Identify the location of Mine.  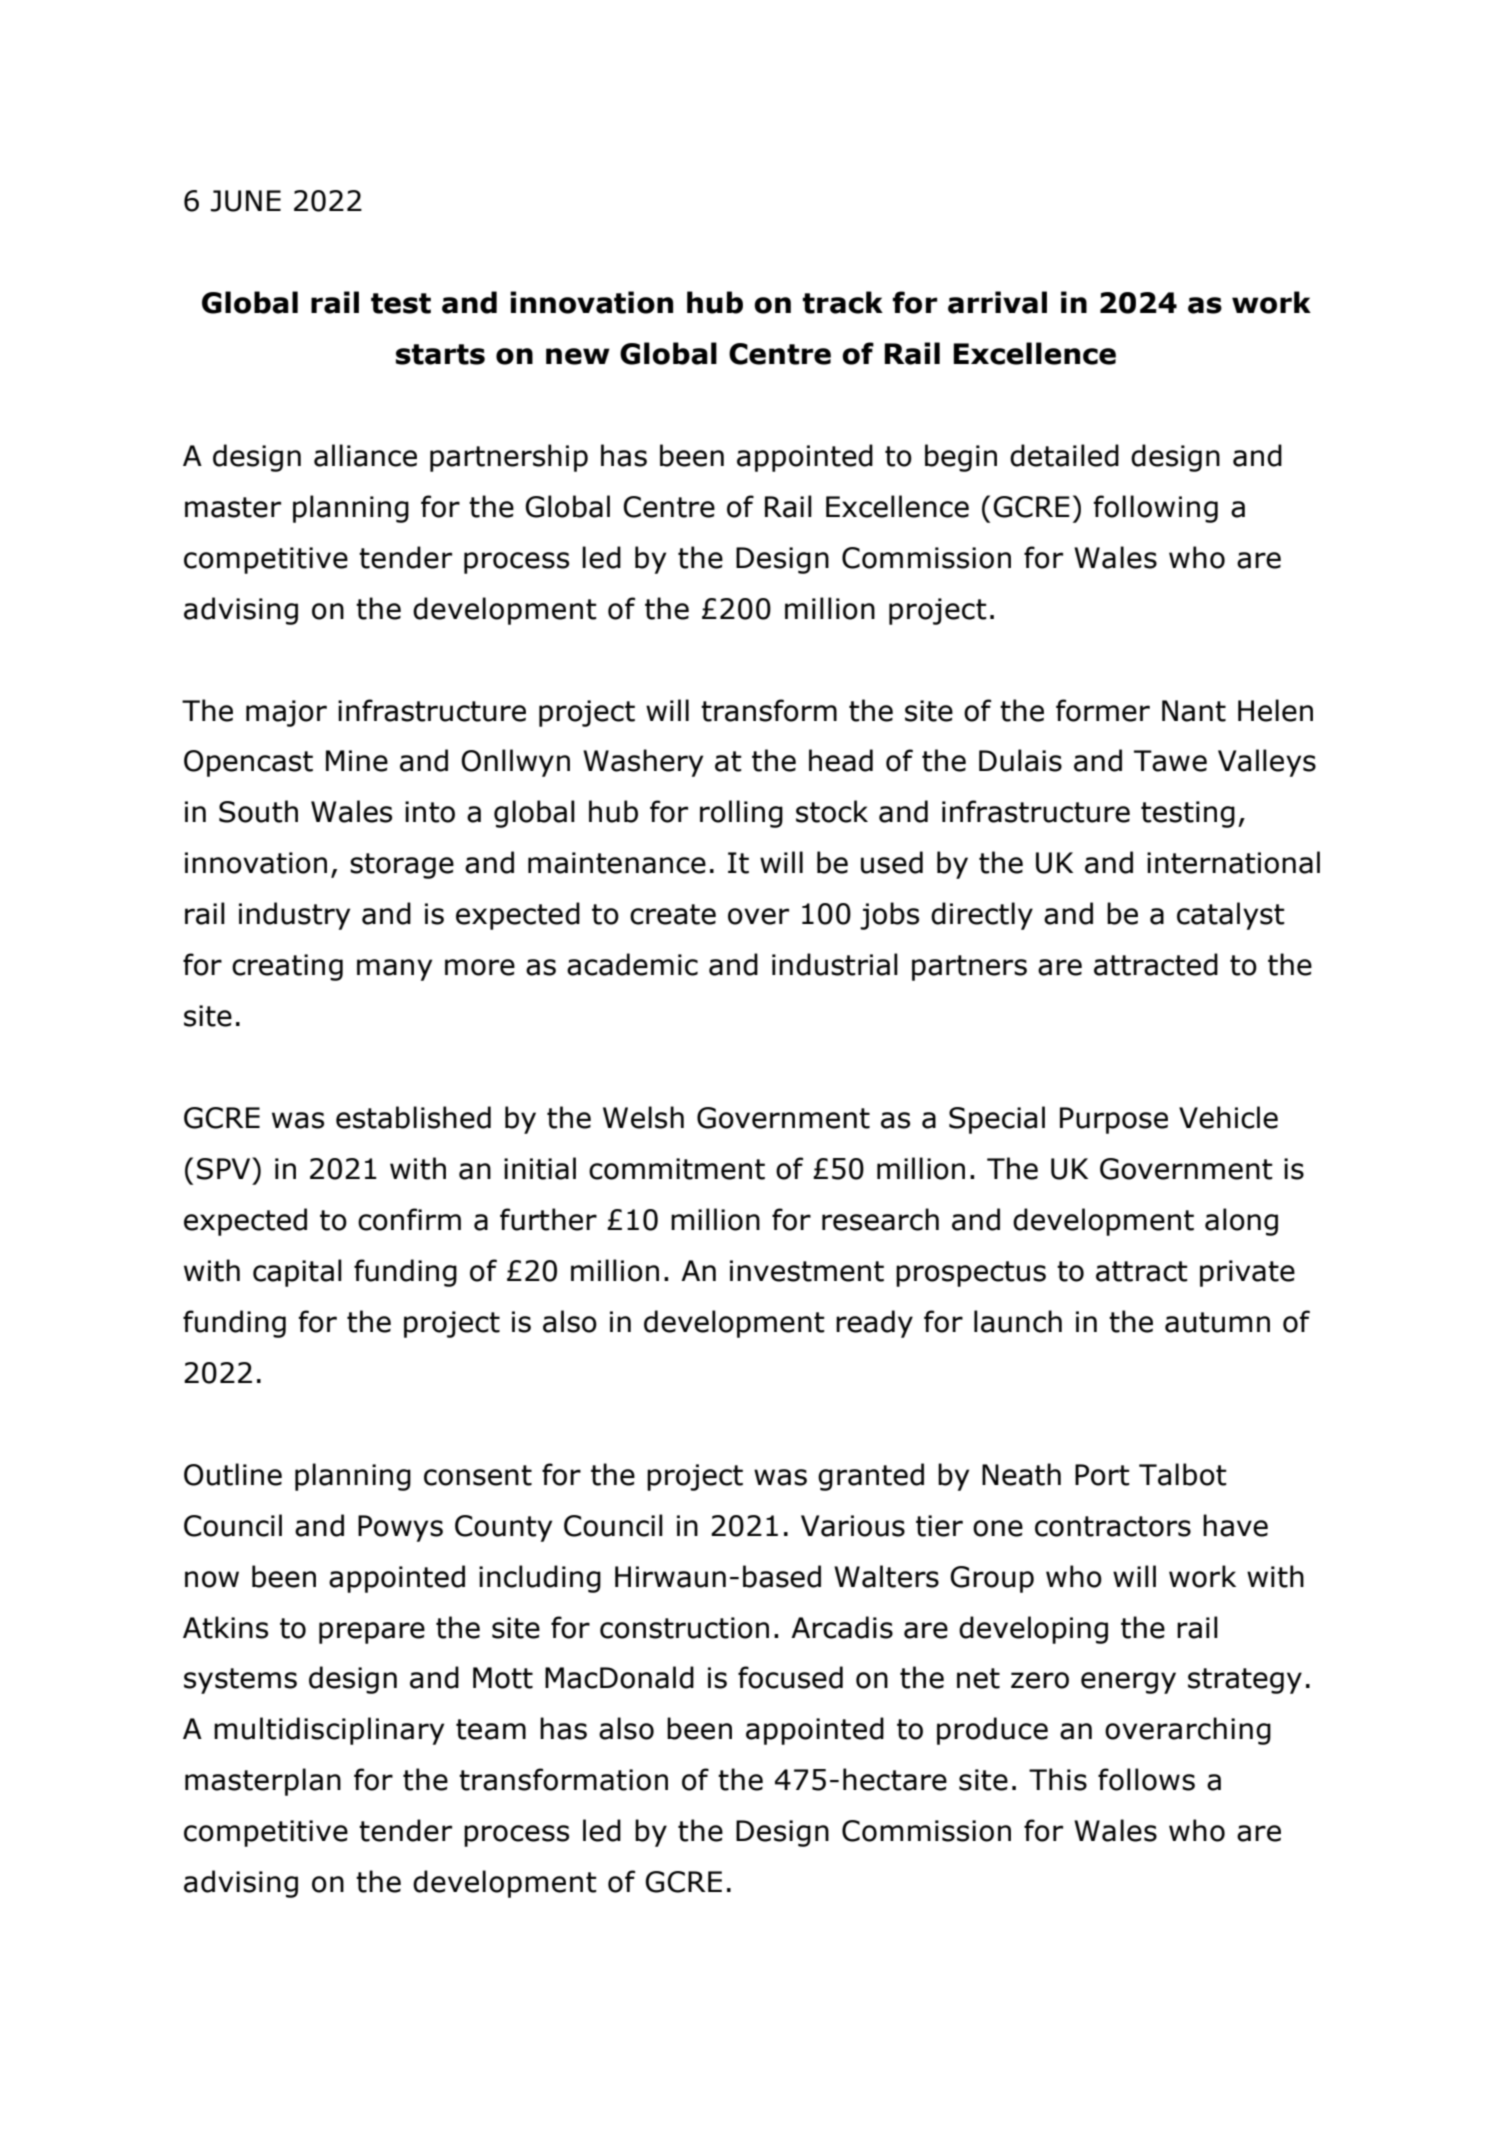
(357, 761).
